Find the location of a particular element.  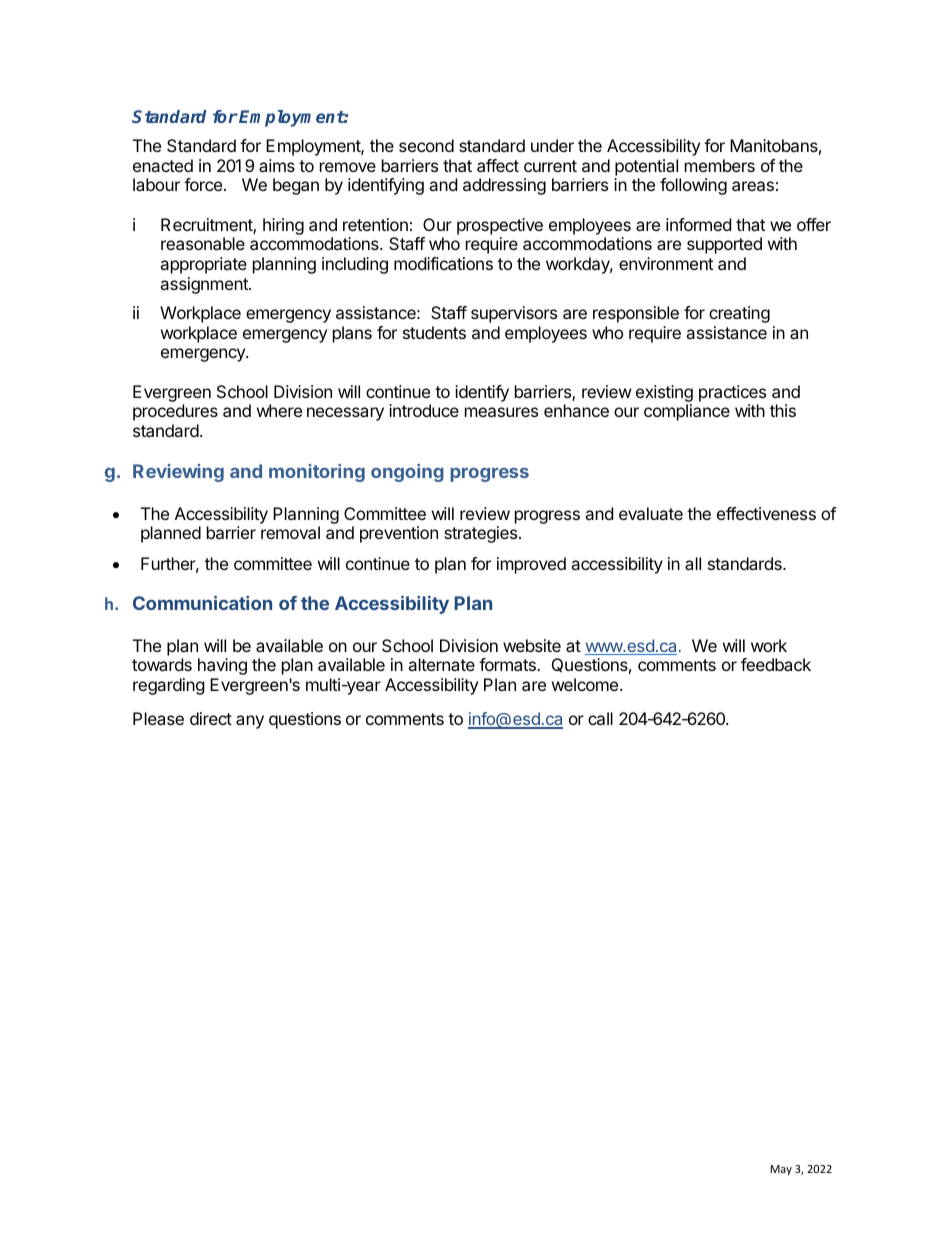

members is located at coordinates (720, 165).
